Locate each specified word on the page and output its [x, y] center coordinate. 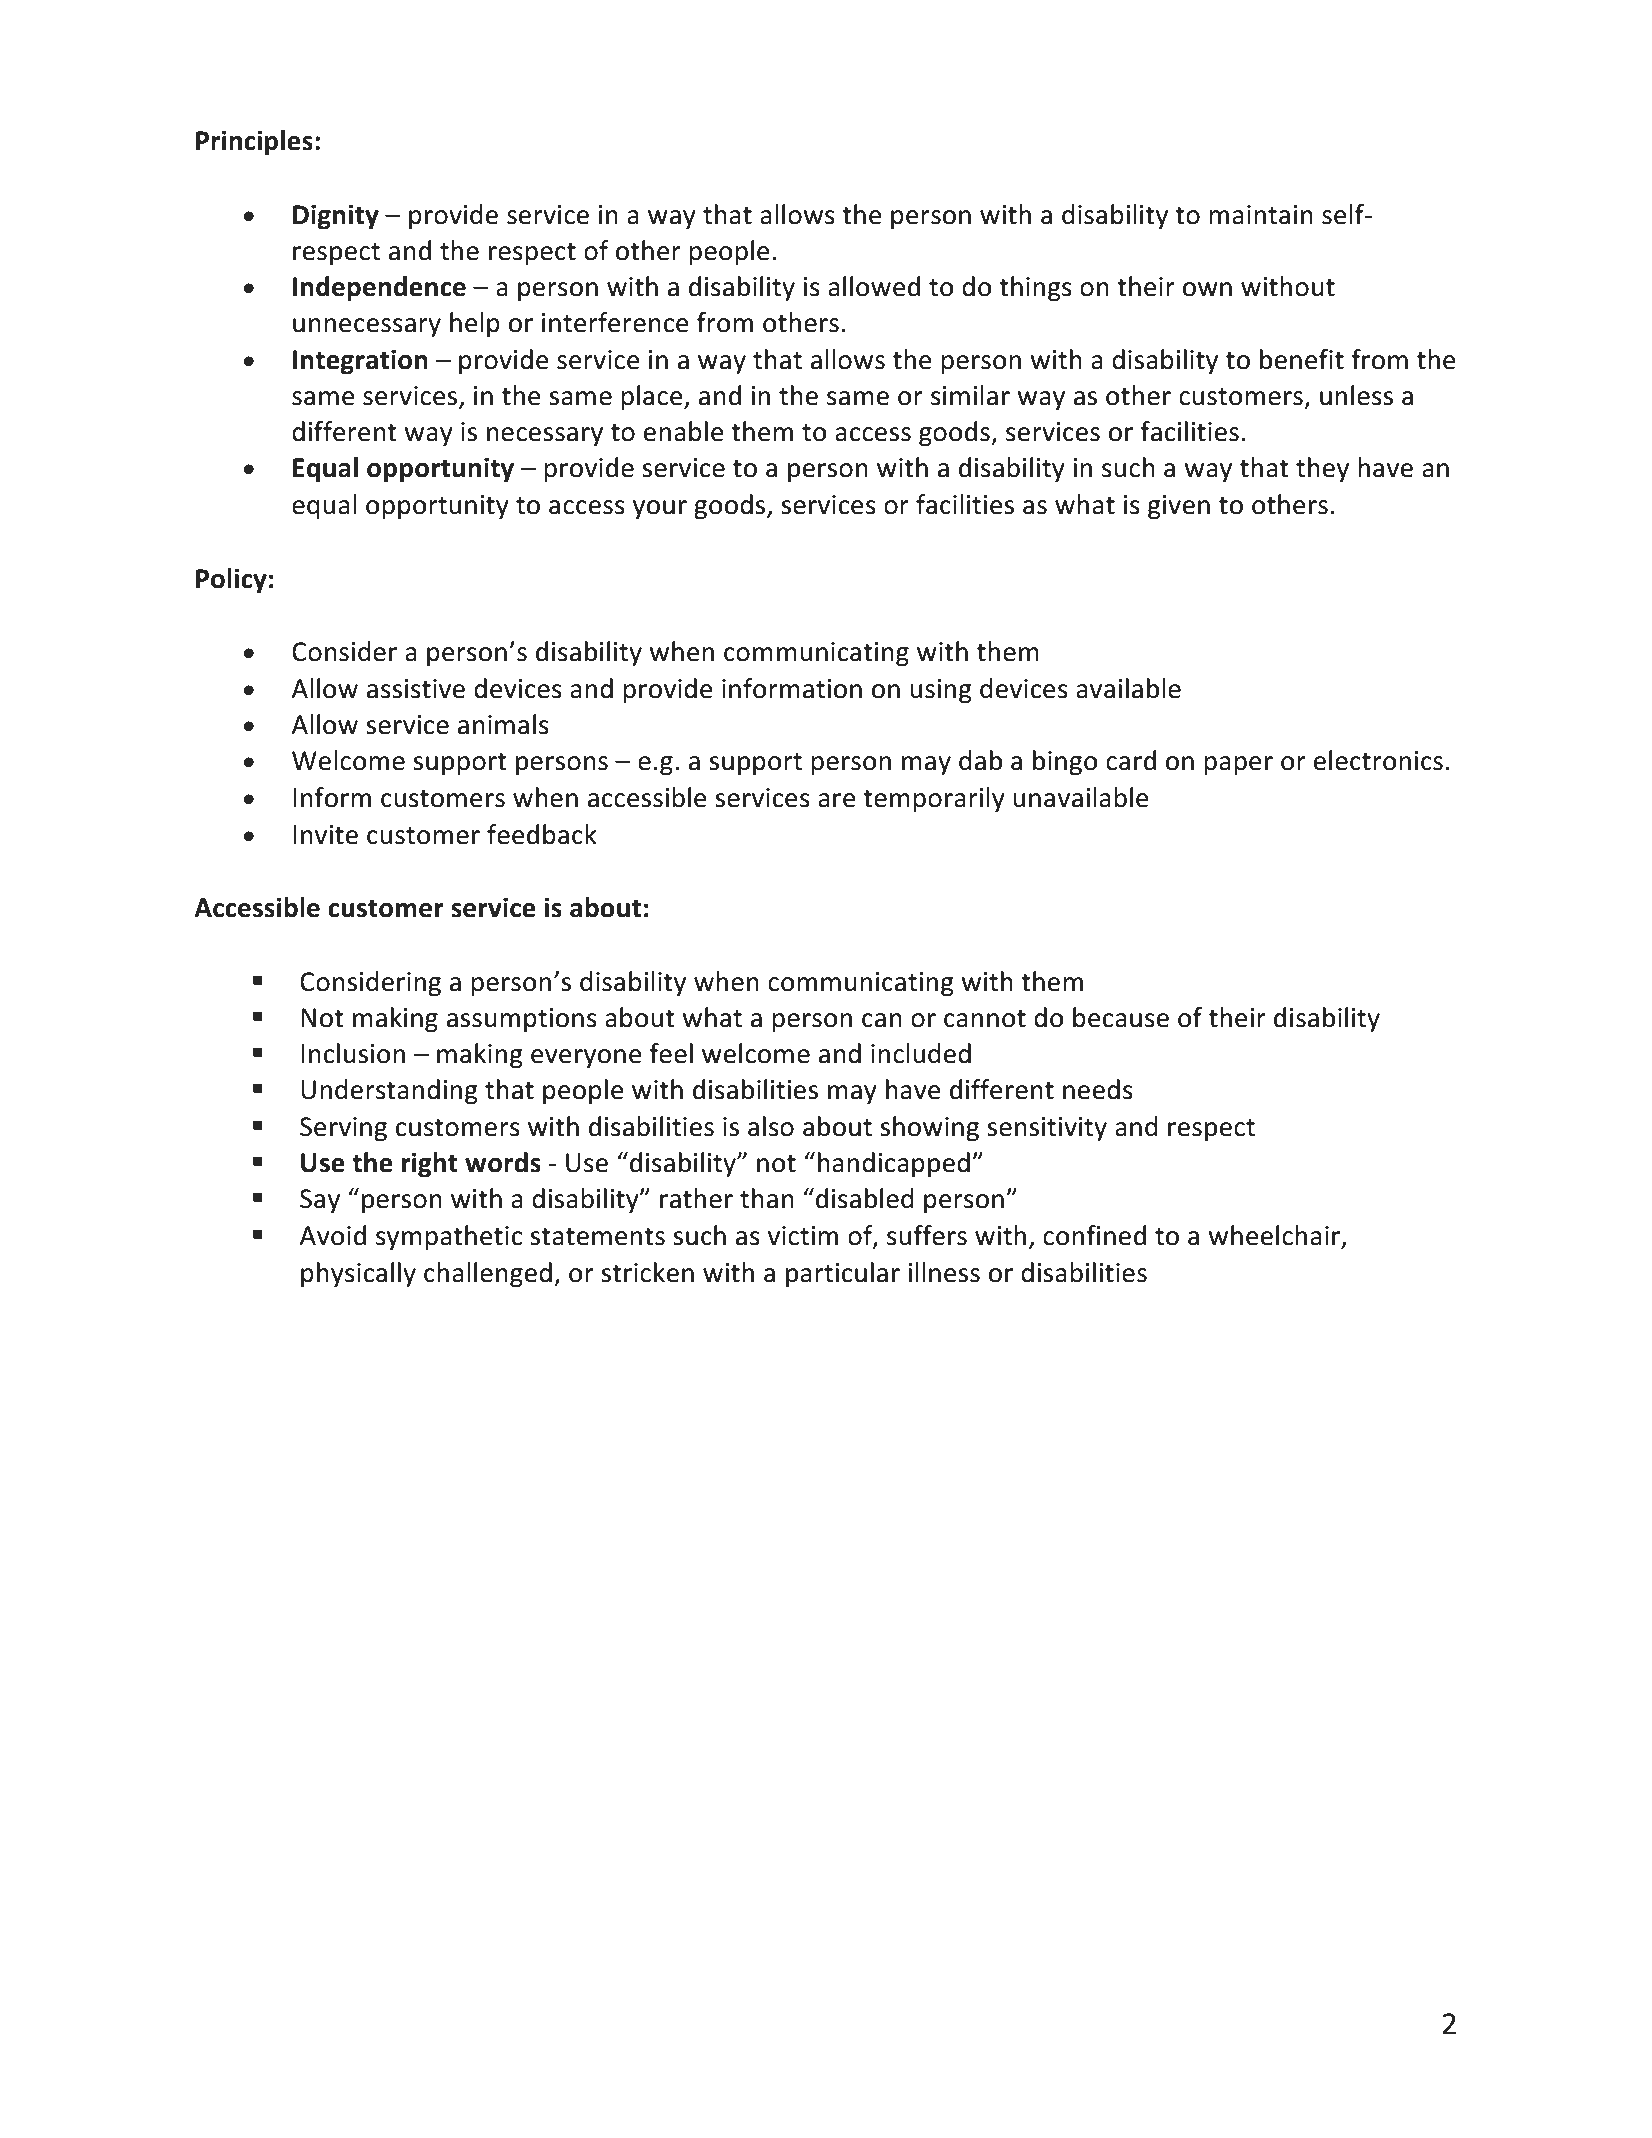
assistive [416, 689]
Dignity [336, 217]
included [921, 1053]
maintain [1261, 215]
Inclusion [353, 1053]
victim [803, 1236]
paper [1238, 765]
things [1035, 289]
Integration [360, 362]
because [1121, 1017]
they [1322, 469]
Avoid [332, 1235]
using [941, 691]
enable [684, 431]
